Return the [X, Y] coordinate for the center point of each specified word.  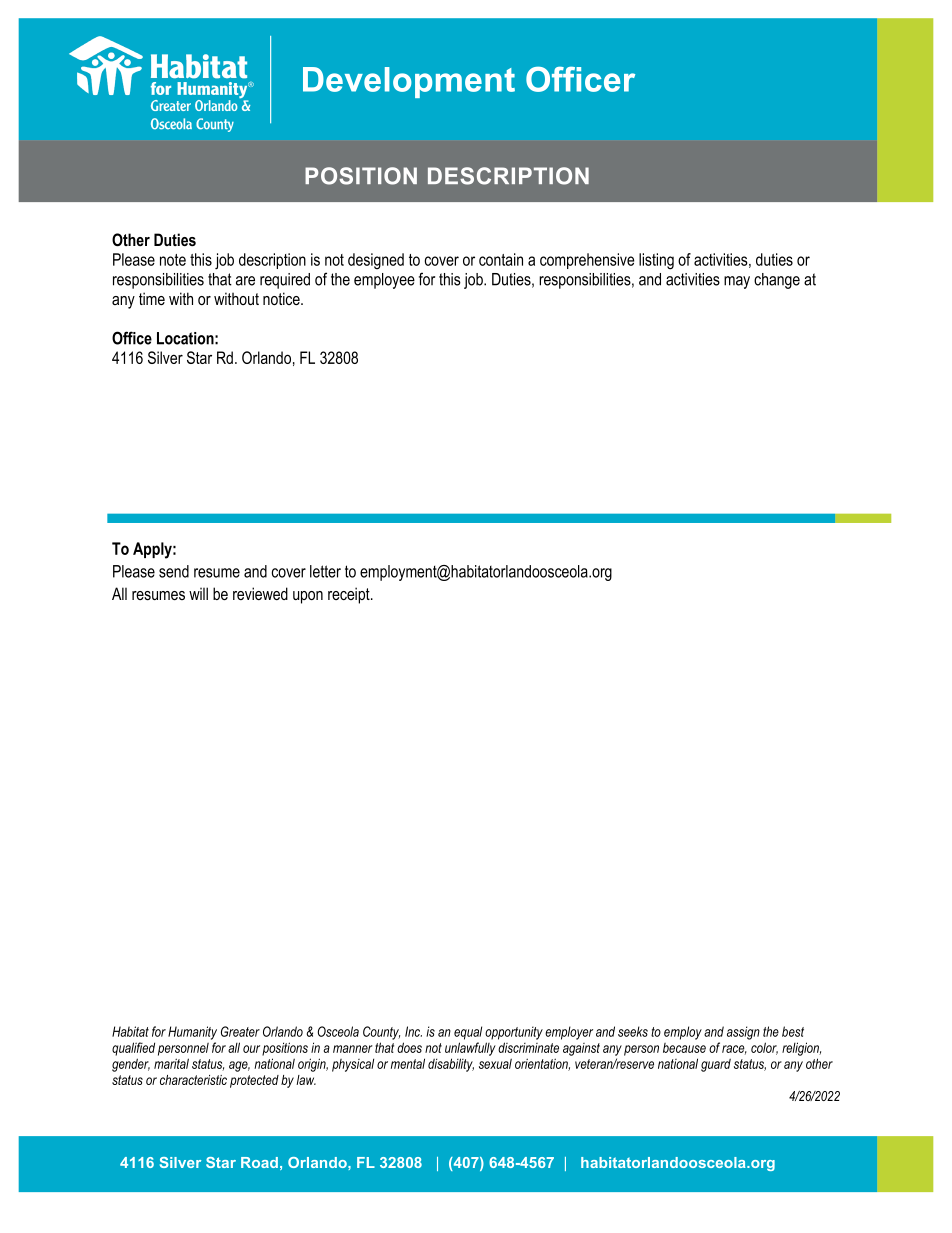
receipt [350, 595]
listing [656, 261]
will [198, 593]
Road [259, 1162]
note [173, 260]
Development [409, 82]
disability [451, 1065]
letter [325, 571]
